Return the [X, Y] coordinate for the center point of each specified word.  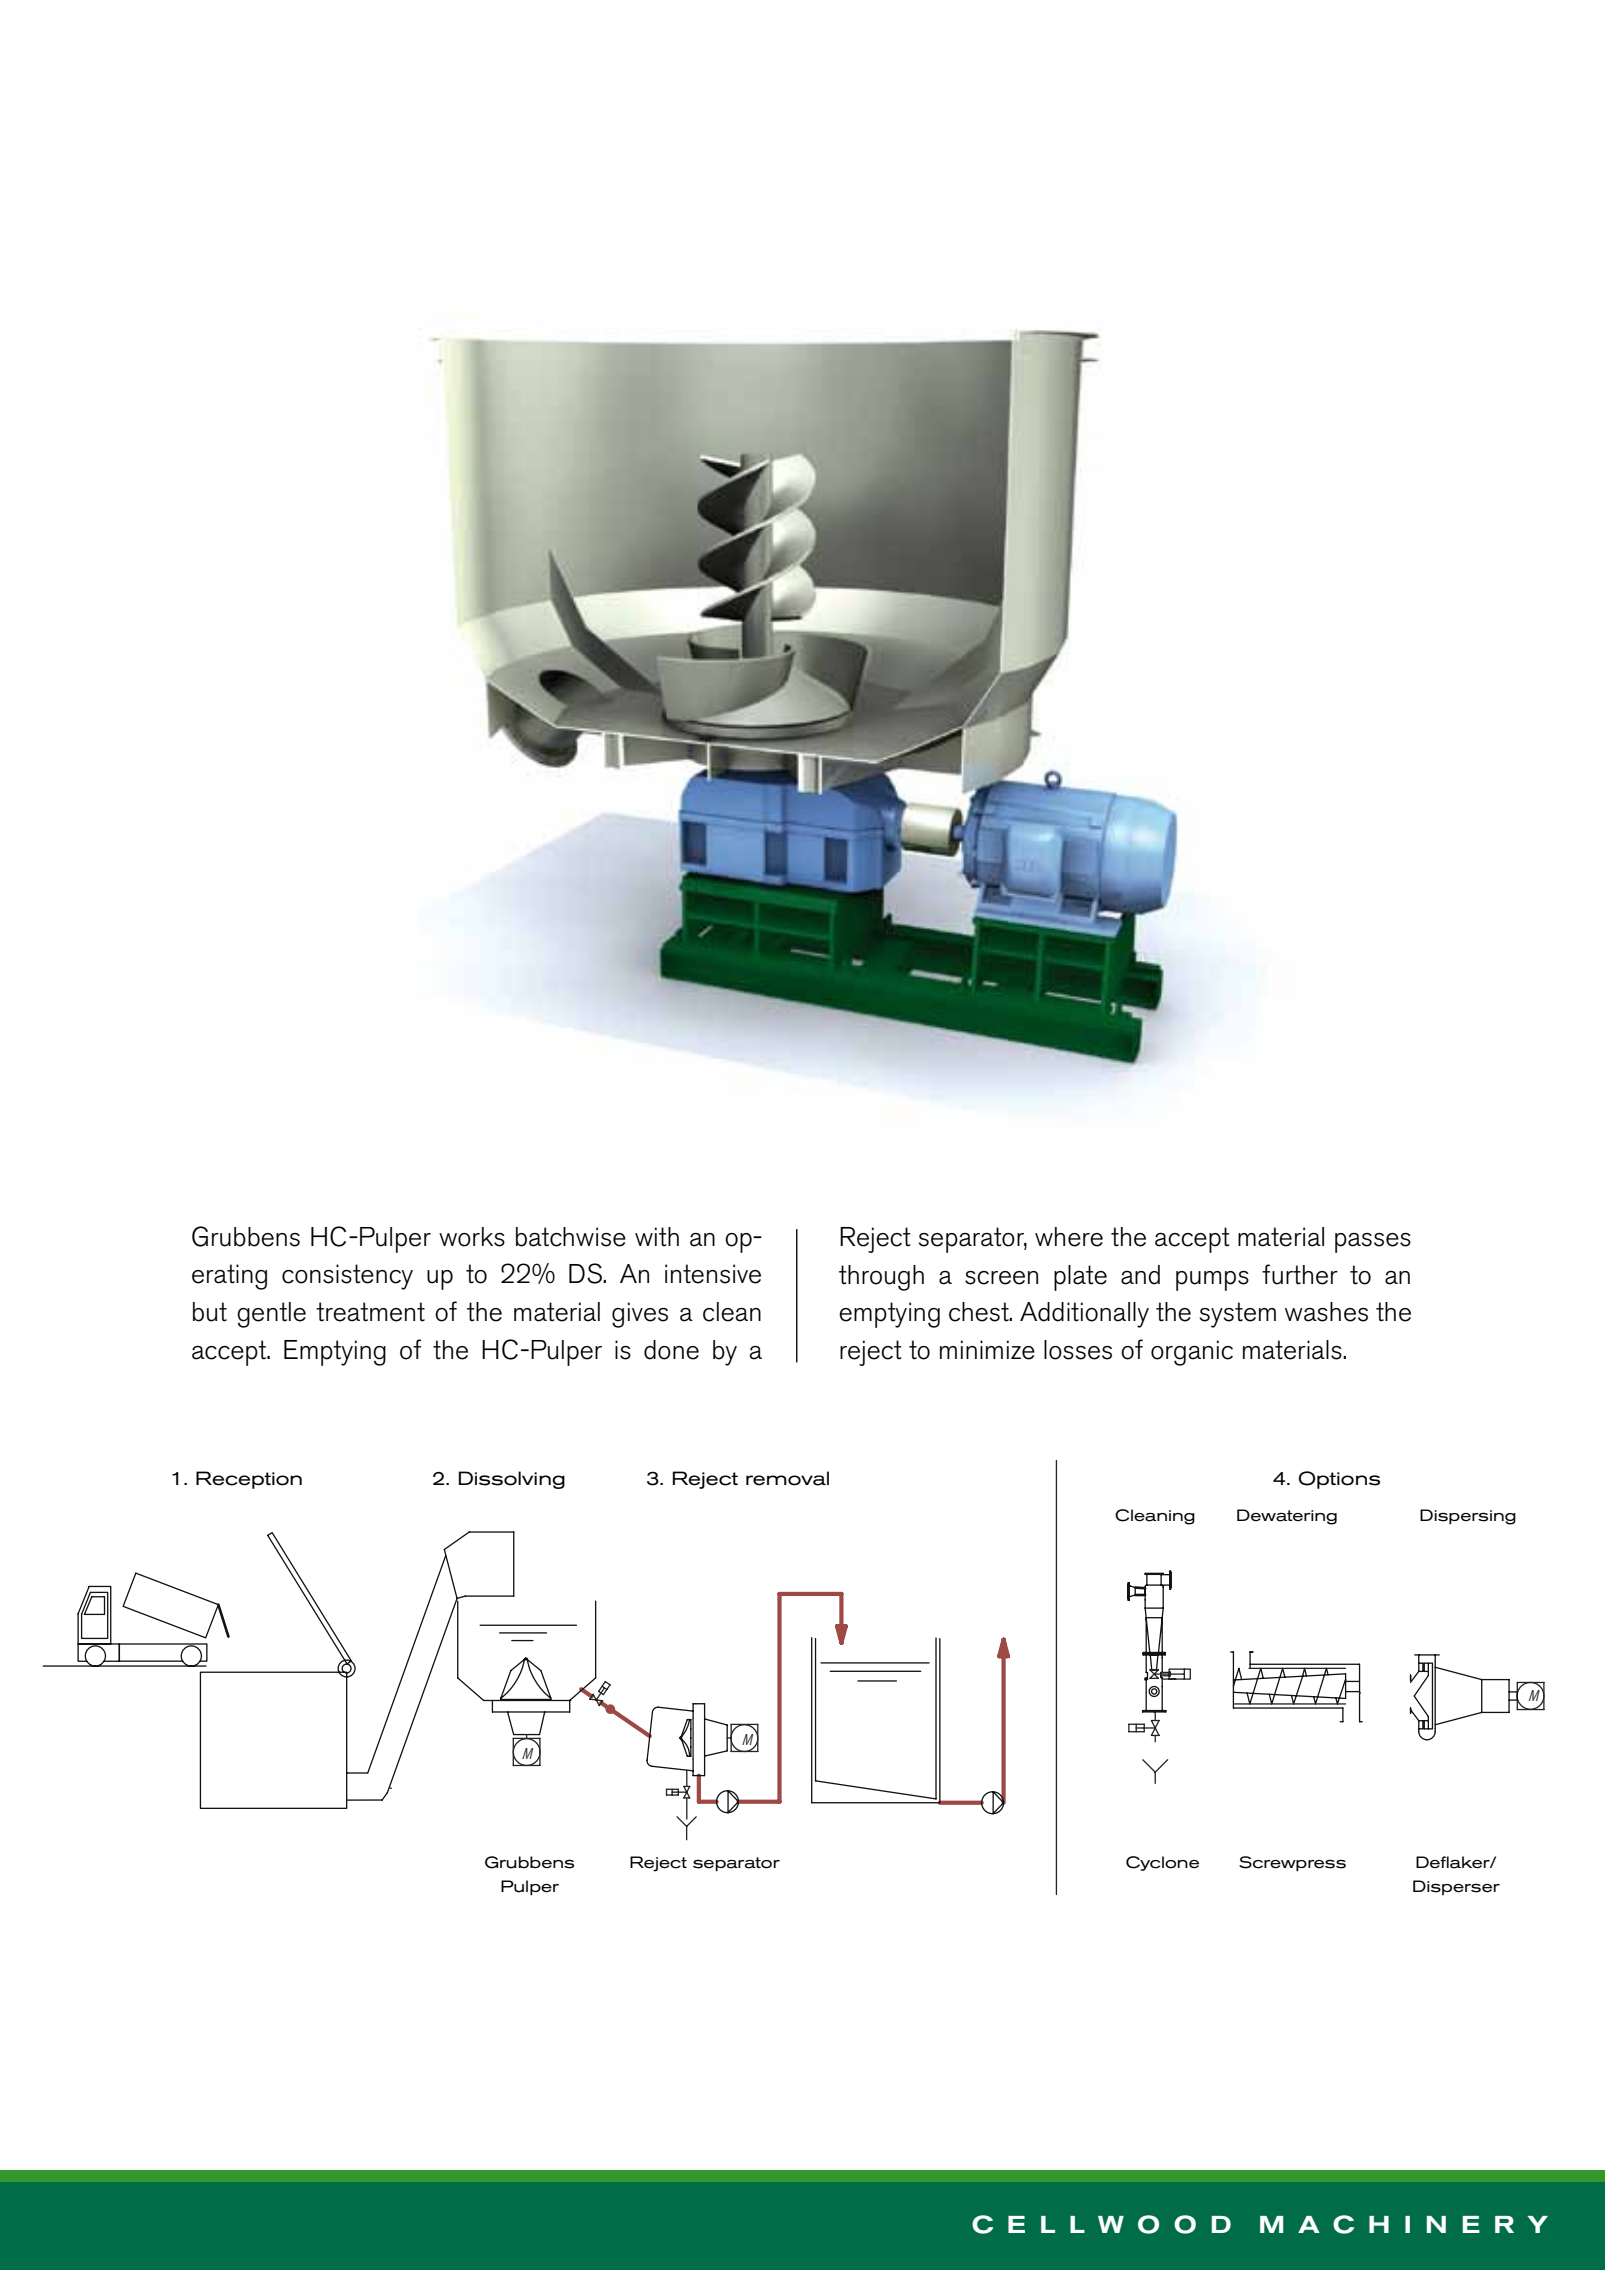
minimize [987, 1350]
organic [1192, 1353]
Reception [249, 1480]
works [472, 1237]
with [657, 1237]
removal [787, 1478]
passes [1373, 1243]
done [671, 1350]
